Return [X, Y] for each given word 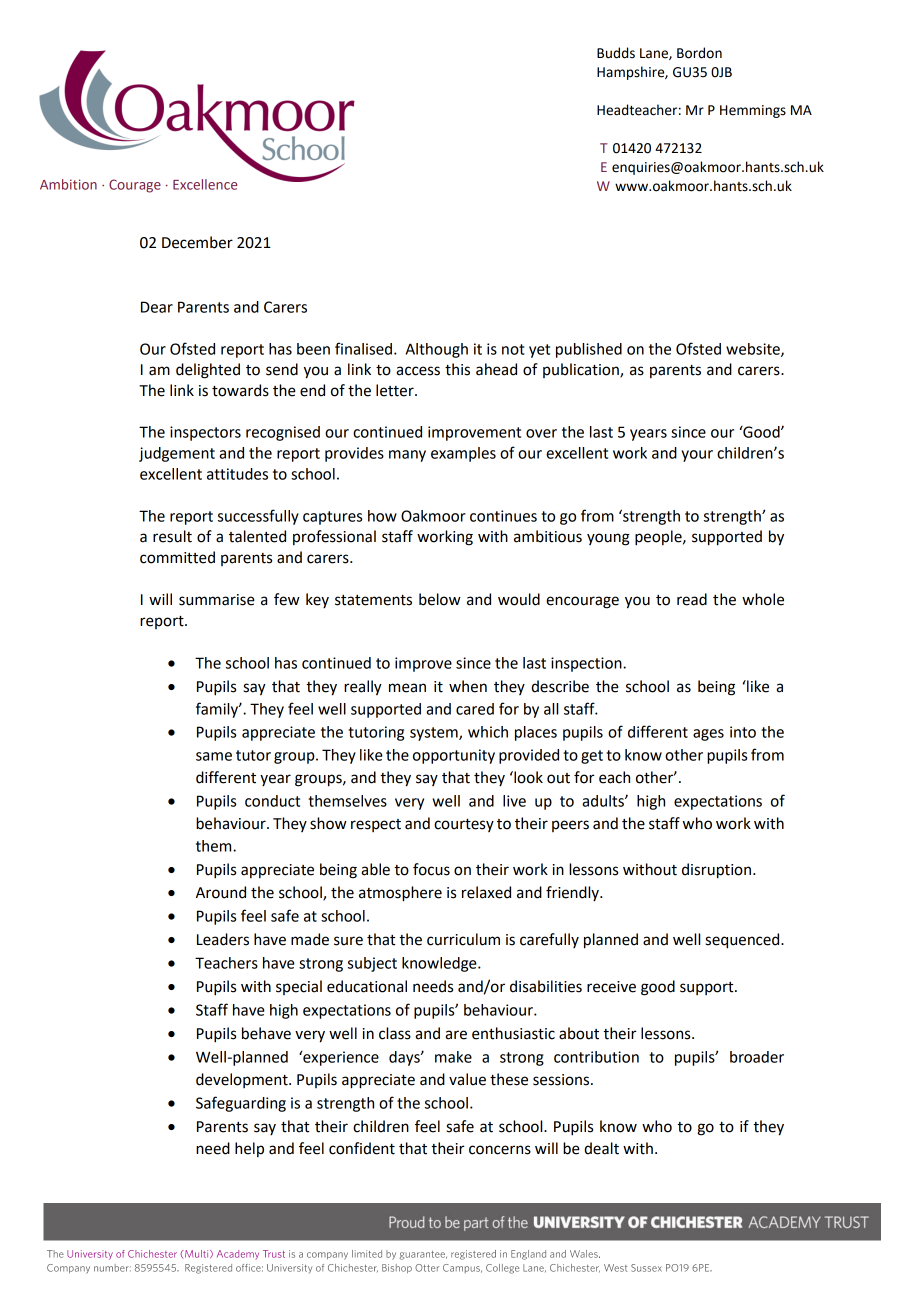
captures [332, 518]
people [659, 538]
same [214, 756]
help [249, 1149]
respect [376, 825]
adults [604, 801]
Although [437, 350]
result [172, 536]
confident [362, 1148]
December [197, 242]
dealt [601, 1148]
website [754, 350]
